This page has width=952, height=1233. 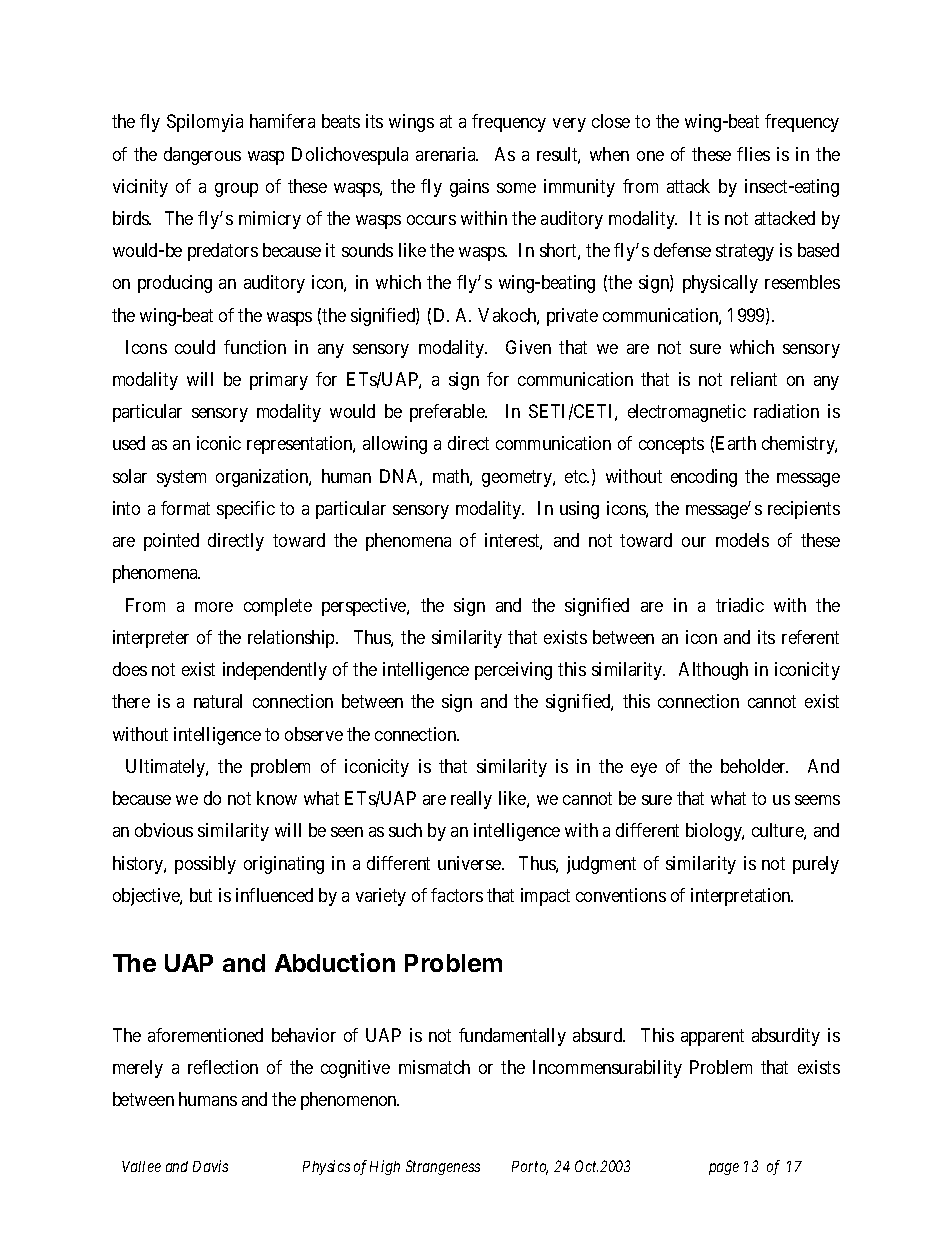 What do you see at coordinates (704, 478) in the page?
I see `encoding` at bounding box center [704, 478].
